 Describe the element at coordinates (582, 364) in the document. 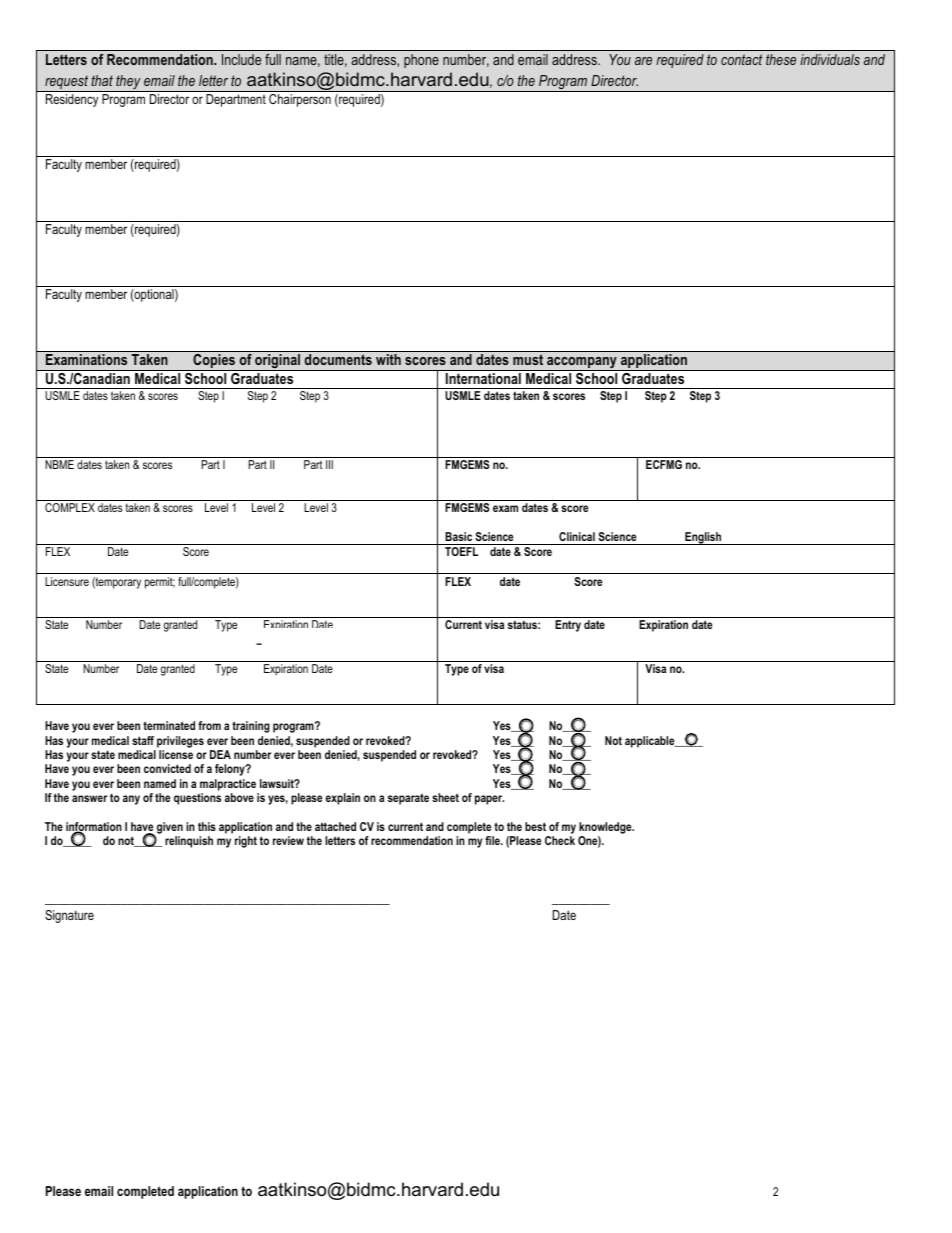

I see `accompany` at that location.
